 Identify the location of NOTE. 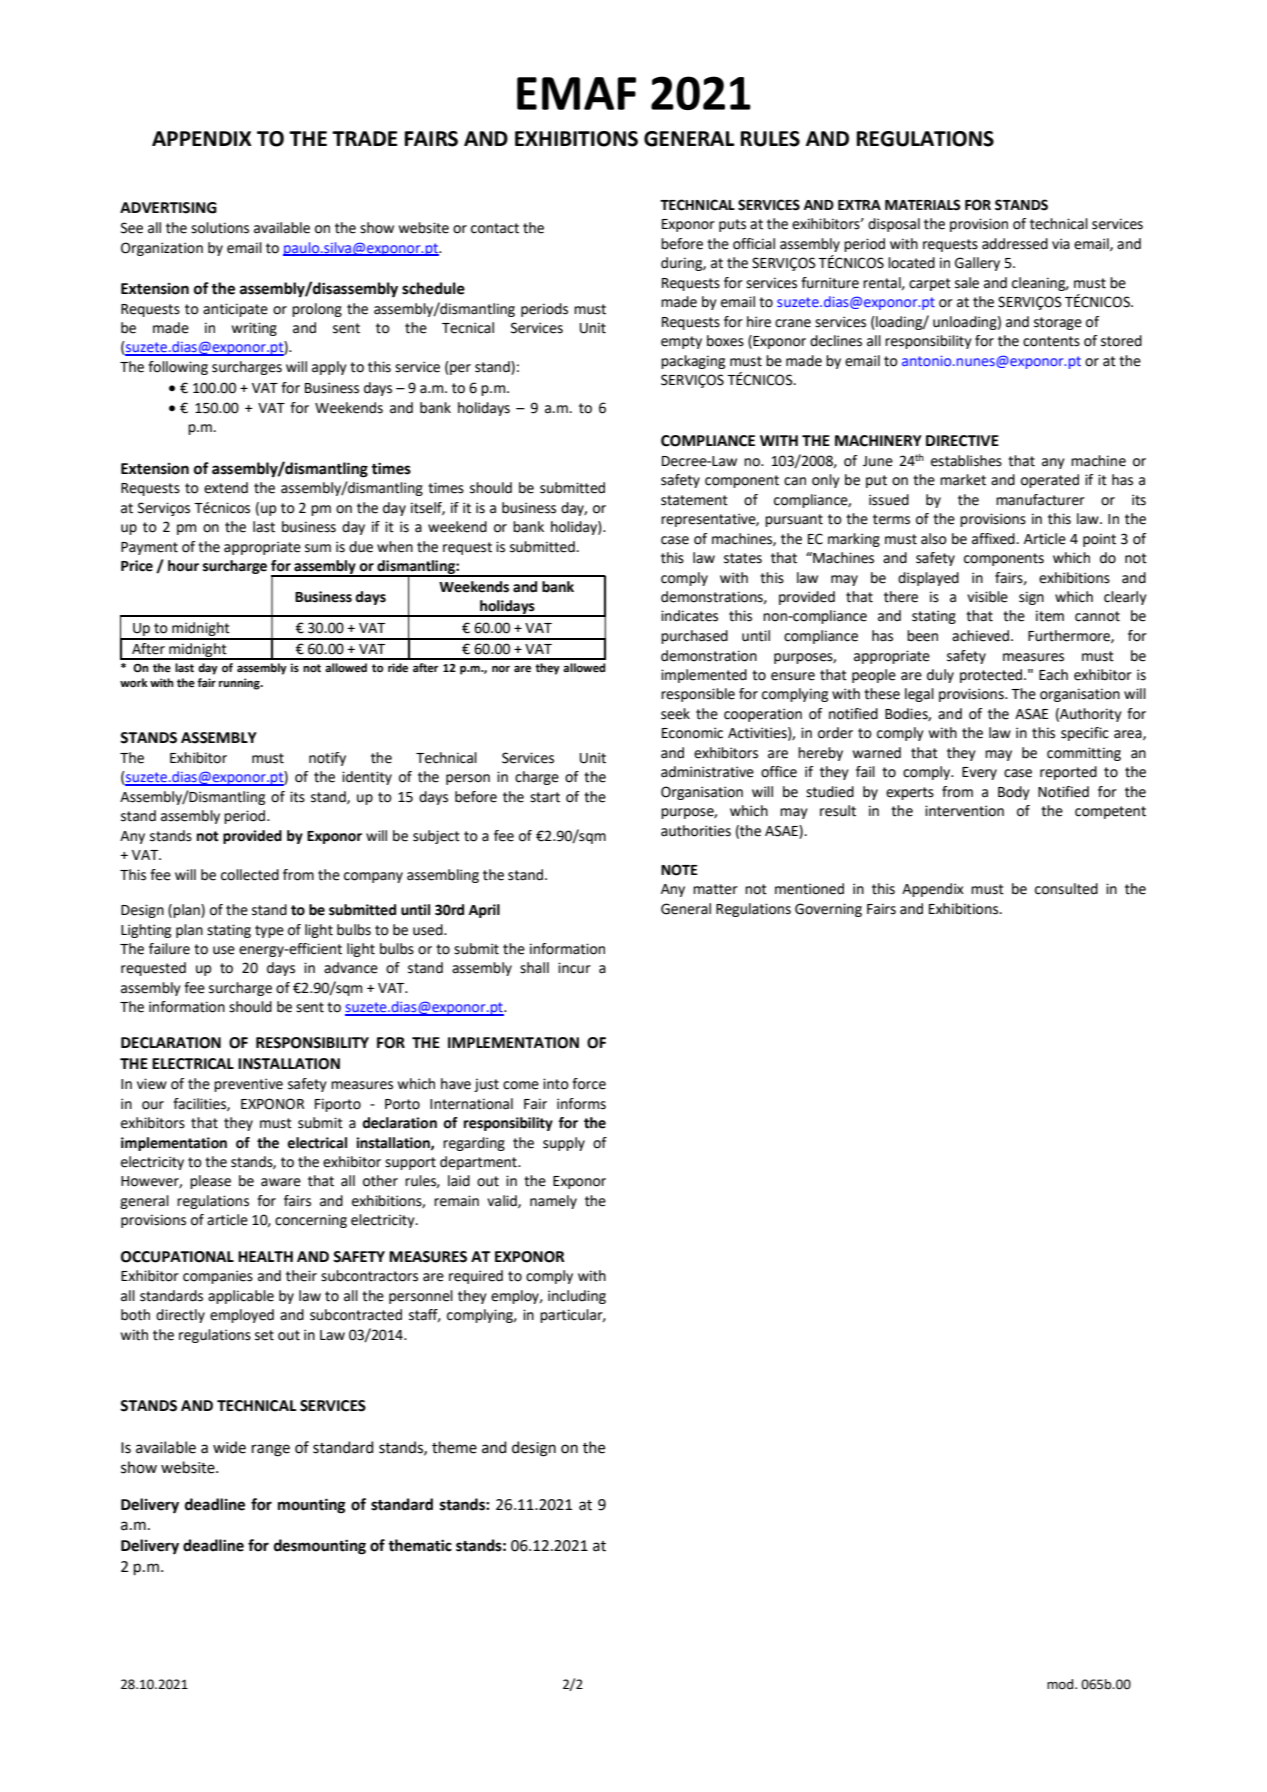
(679, 870).
